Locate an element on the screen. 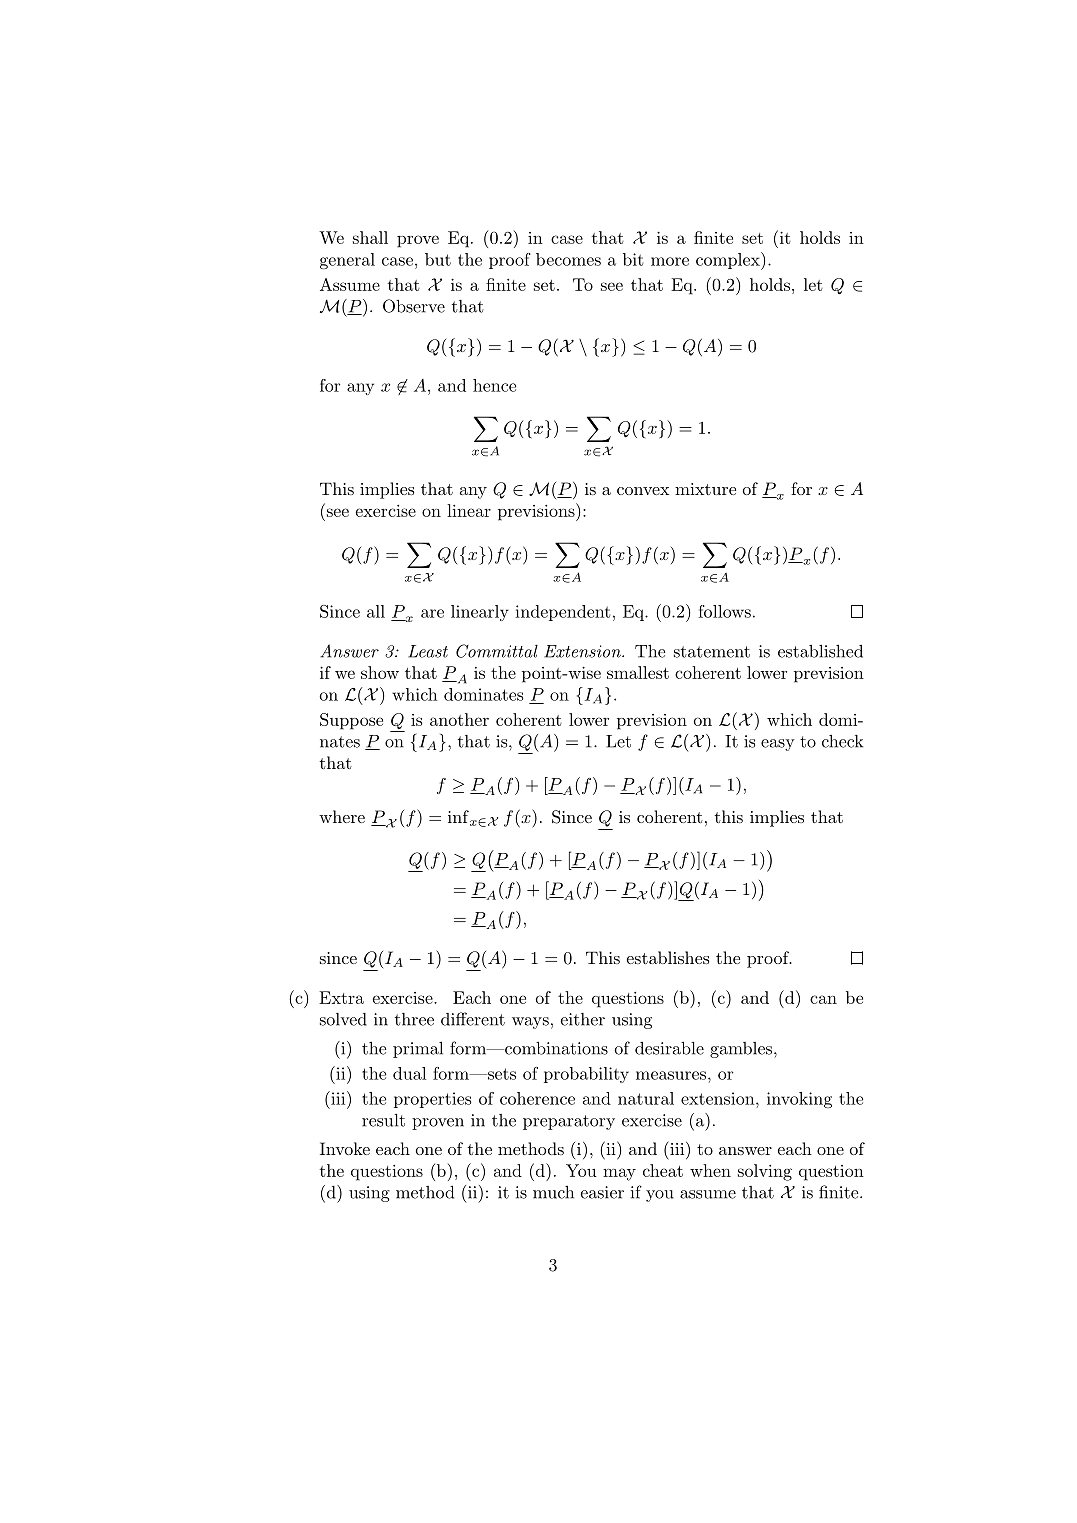 The image size is (1077, 1523). smallest is located at coordinates (638, 672).
